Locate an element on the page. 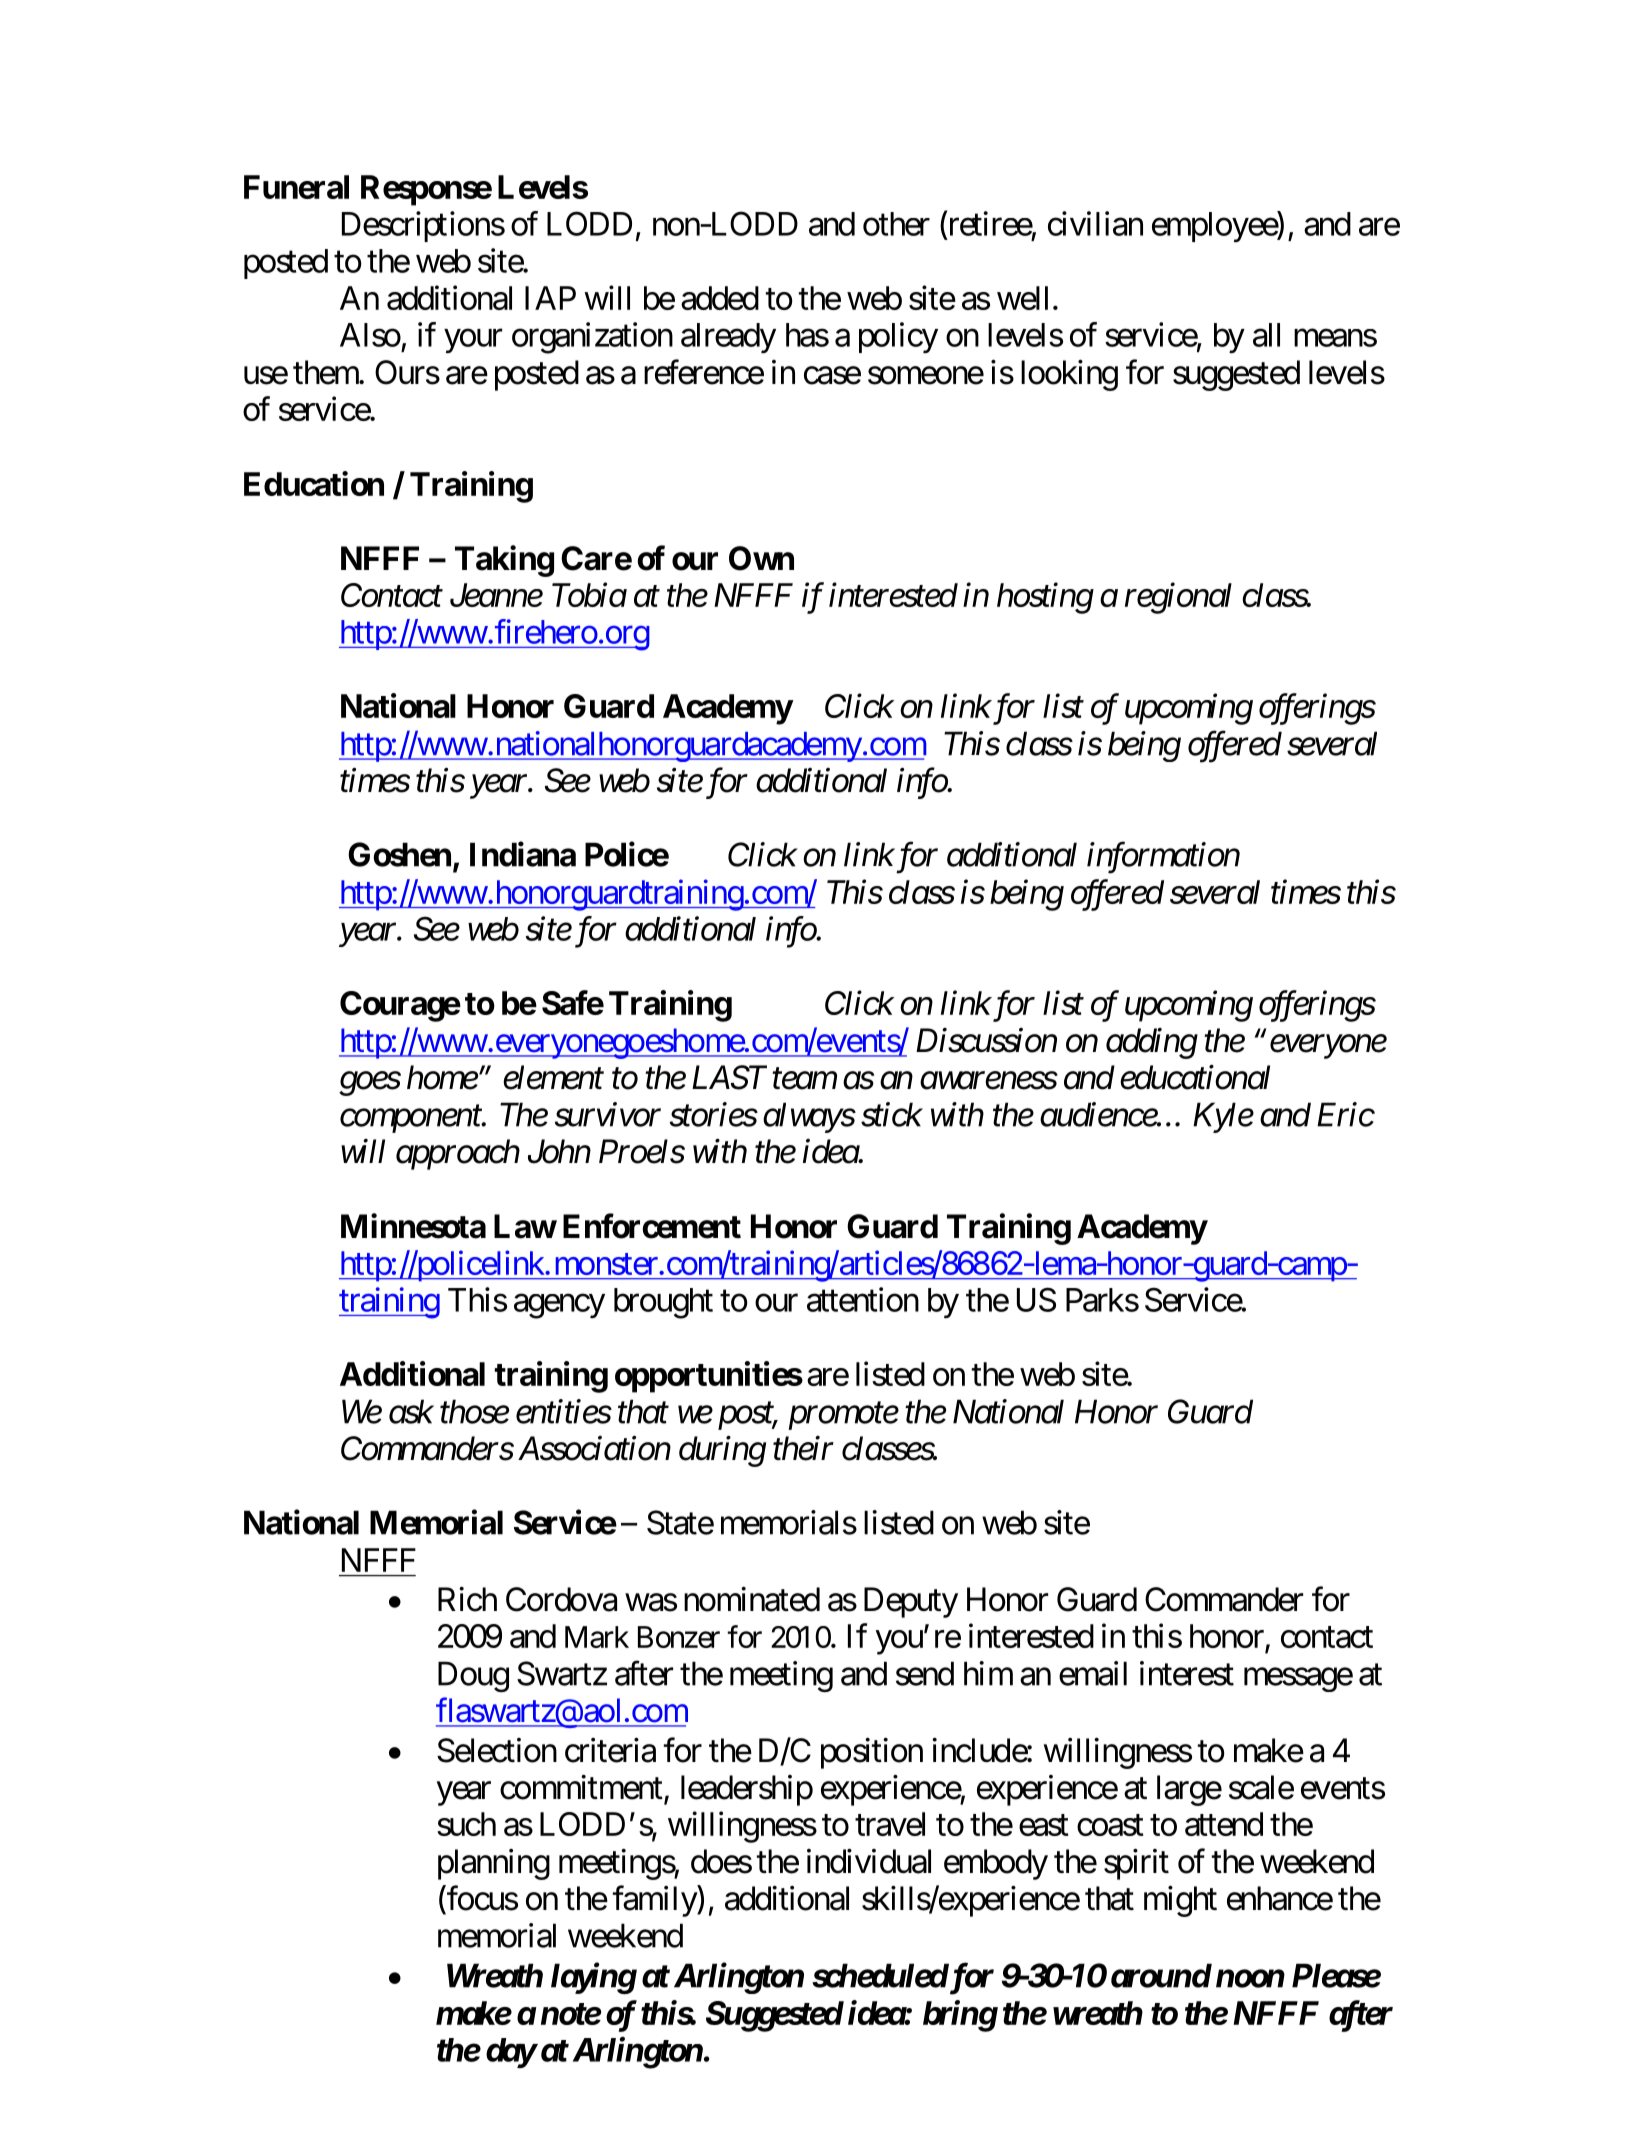 This image has width=1646, height=2130. Funeral is located at coordinates (296, 187).
